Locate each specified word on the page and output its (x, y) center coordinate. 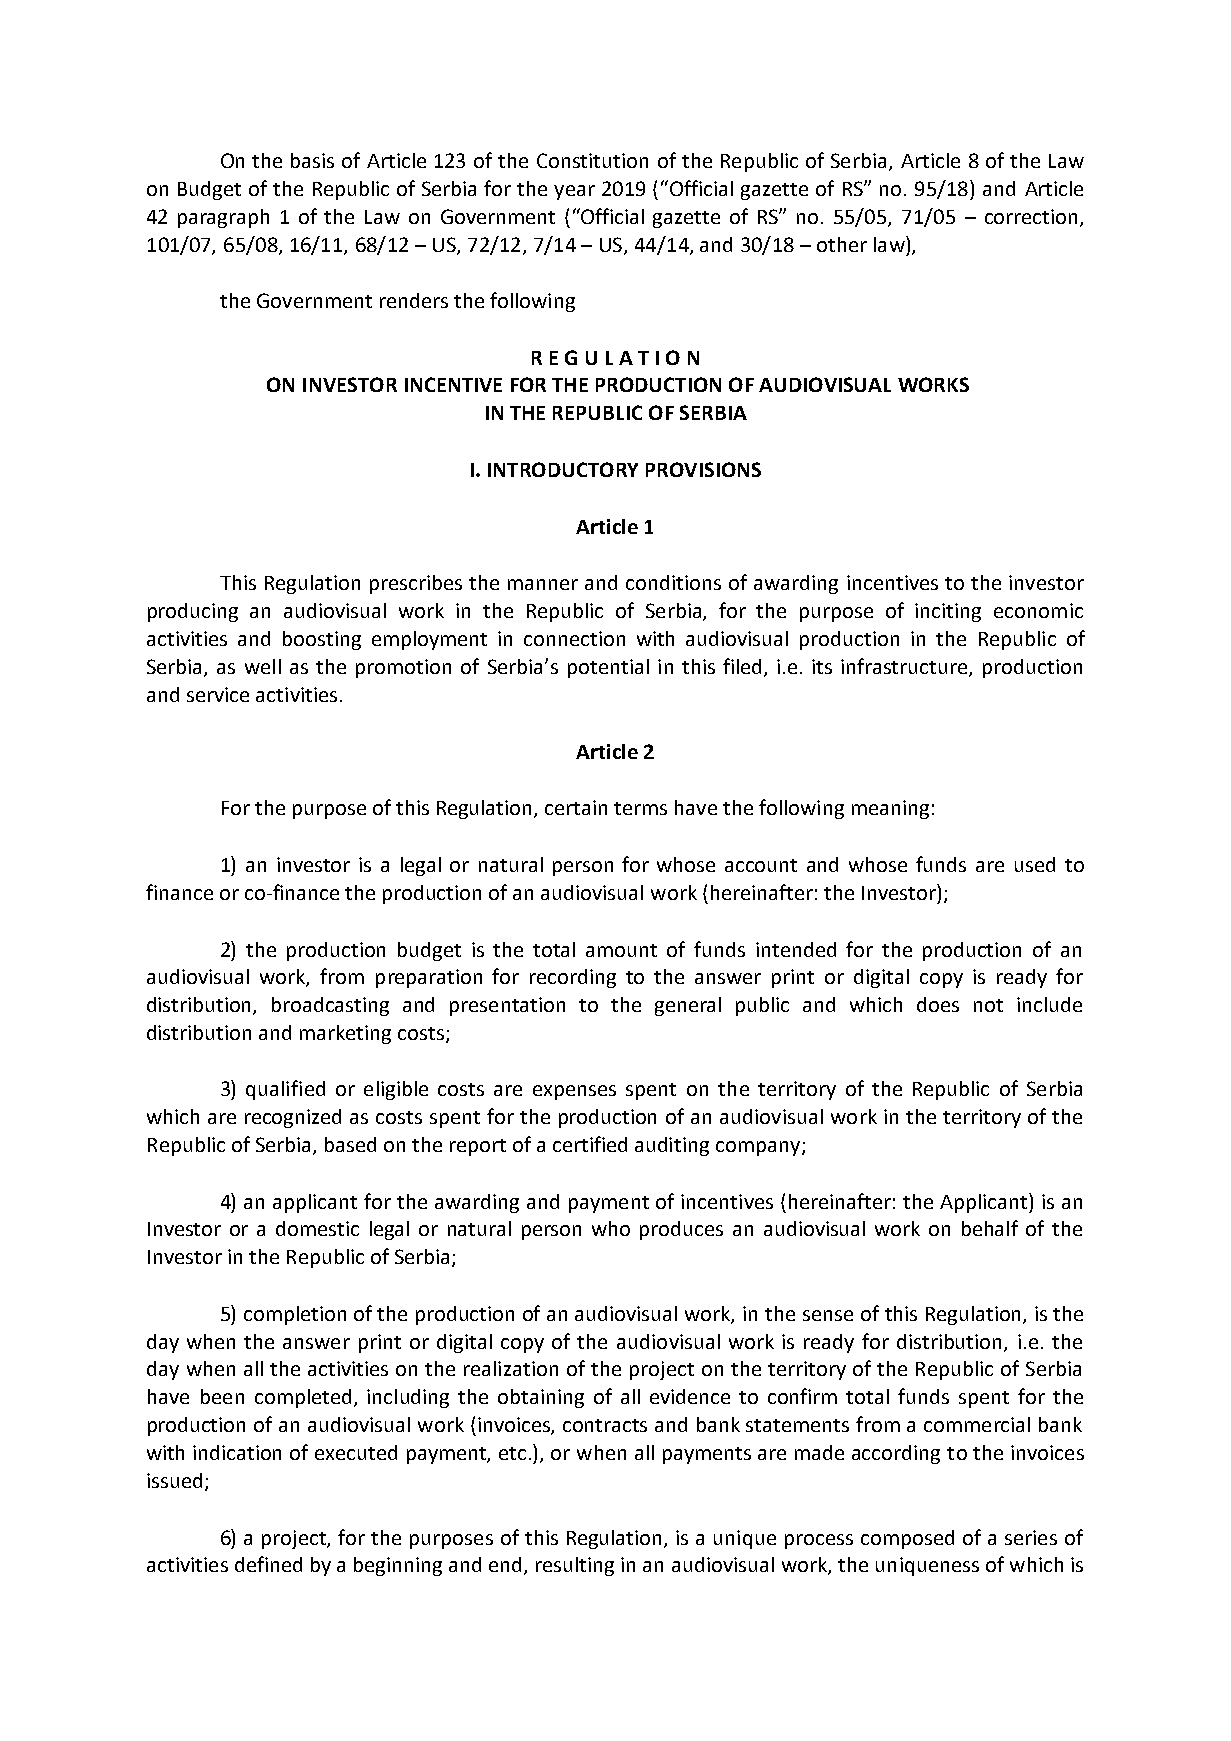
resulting (575, 1566)
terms (640, 808)
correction (1031, 216)
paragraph (223, 218)
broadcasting (330, 1006)
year (574, 192)
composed (907, 1539)
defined (268, 1564)
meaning (890, 809)
